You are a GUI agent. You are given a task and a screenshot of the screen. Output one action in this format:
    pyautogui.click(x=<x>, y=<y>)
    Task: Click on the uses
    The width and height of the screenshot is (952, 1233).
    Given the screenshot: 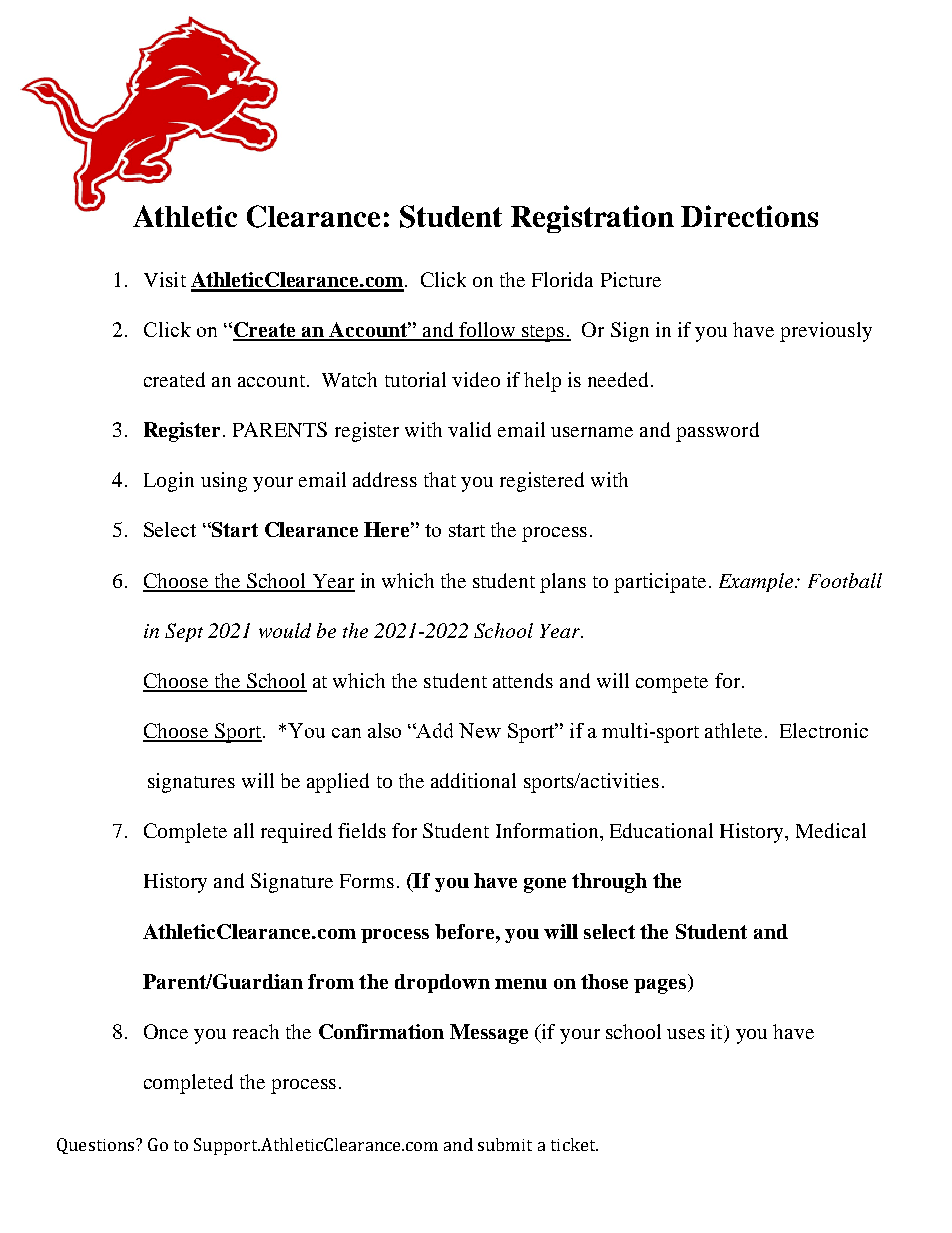 What is the action you would take?
    pyautogui.click(x=686, y=1034)
